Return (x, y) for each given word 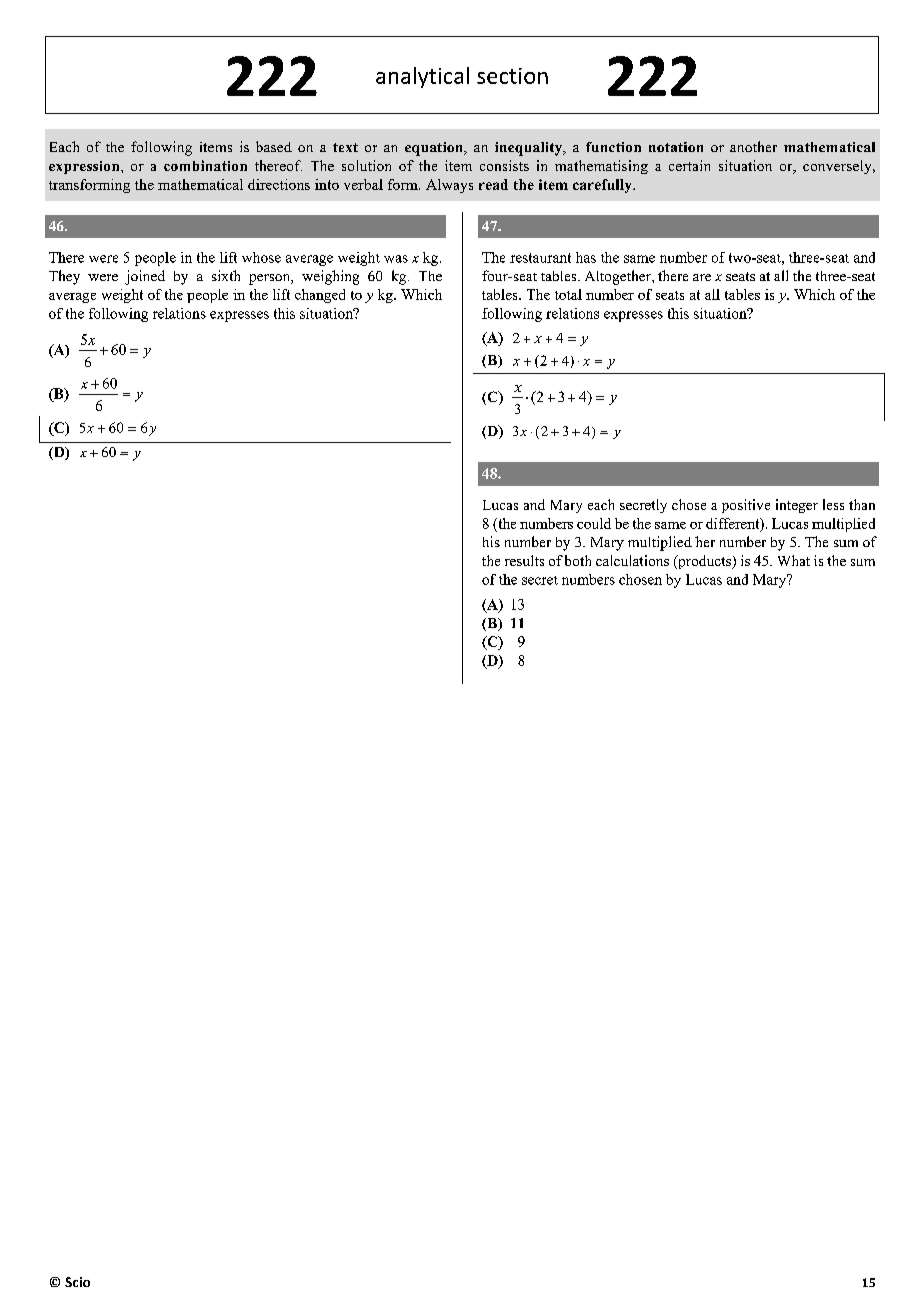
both (578, 560)
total (568, 294)
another (753, 146)
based (274, 146)
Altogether (619, 277)
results (524, 560)
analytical (422, 77)
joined (145, 277)
